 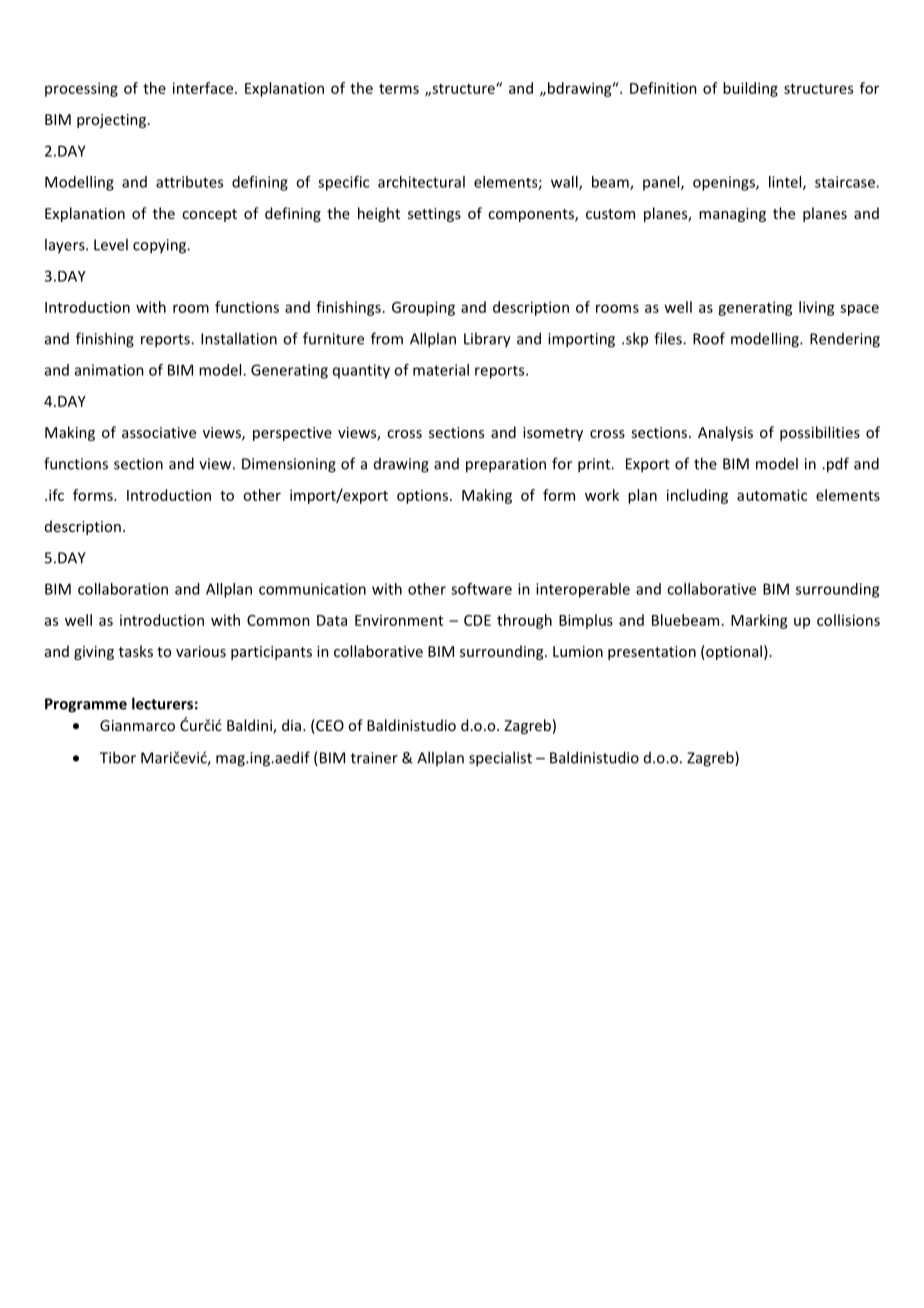 I want to click on living, so click(x=817, y=308).
